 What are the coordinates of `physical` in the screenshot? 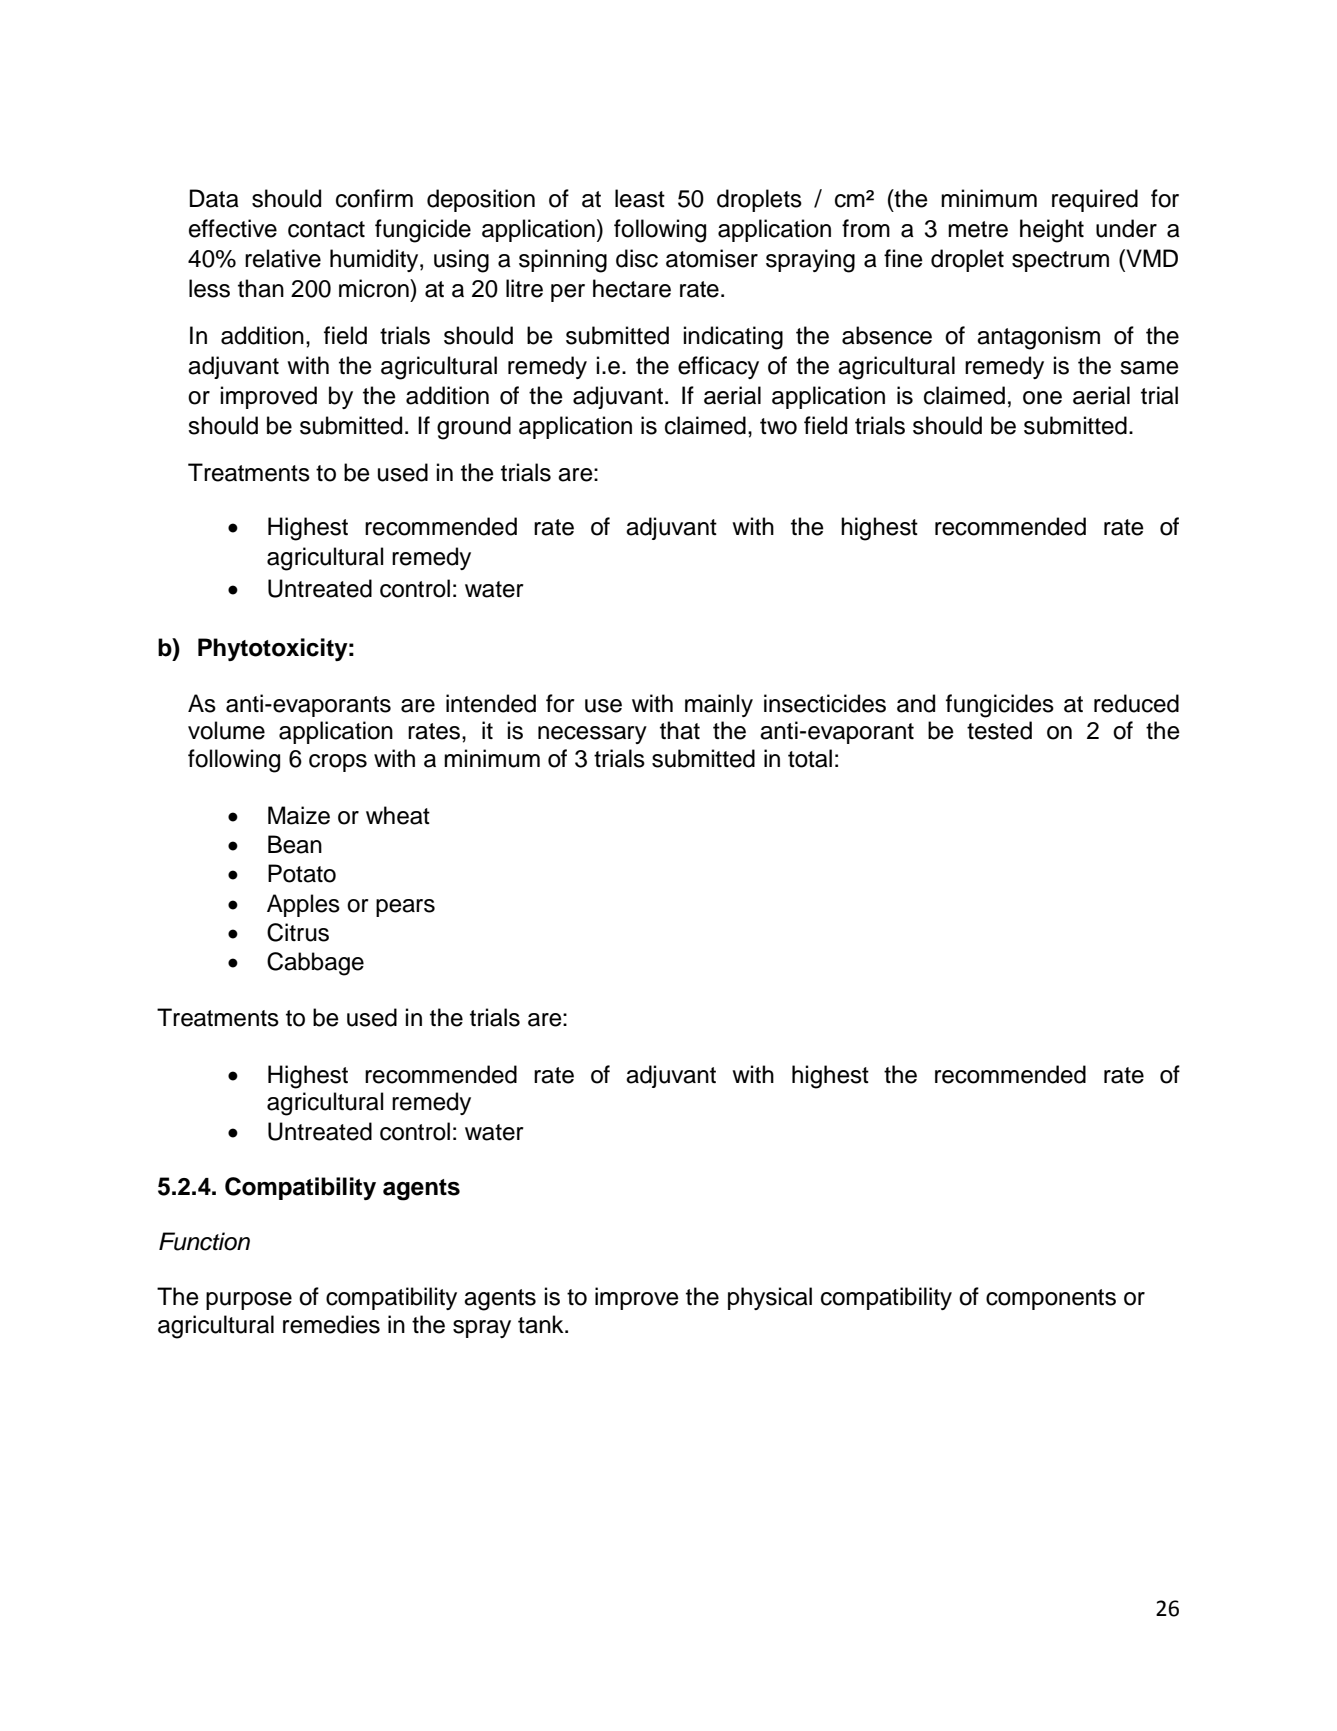 It's located at (770, 1298).
